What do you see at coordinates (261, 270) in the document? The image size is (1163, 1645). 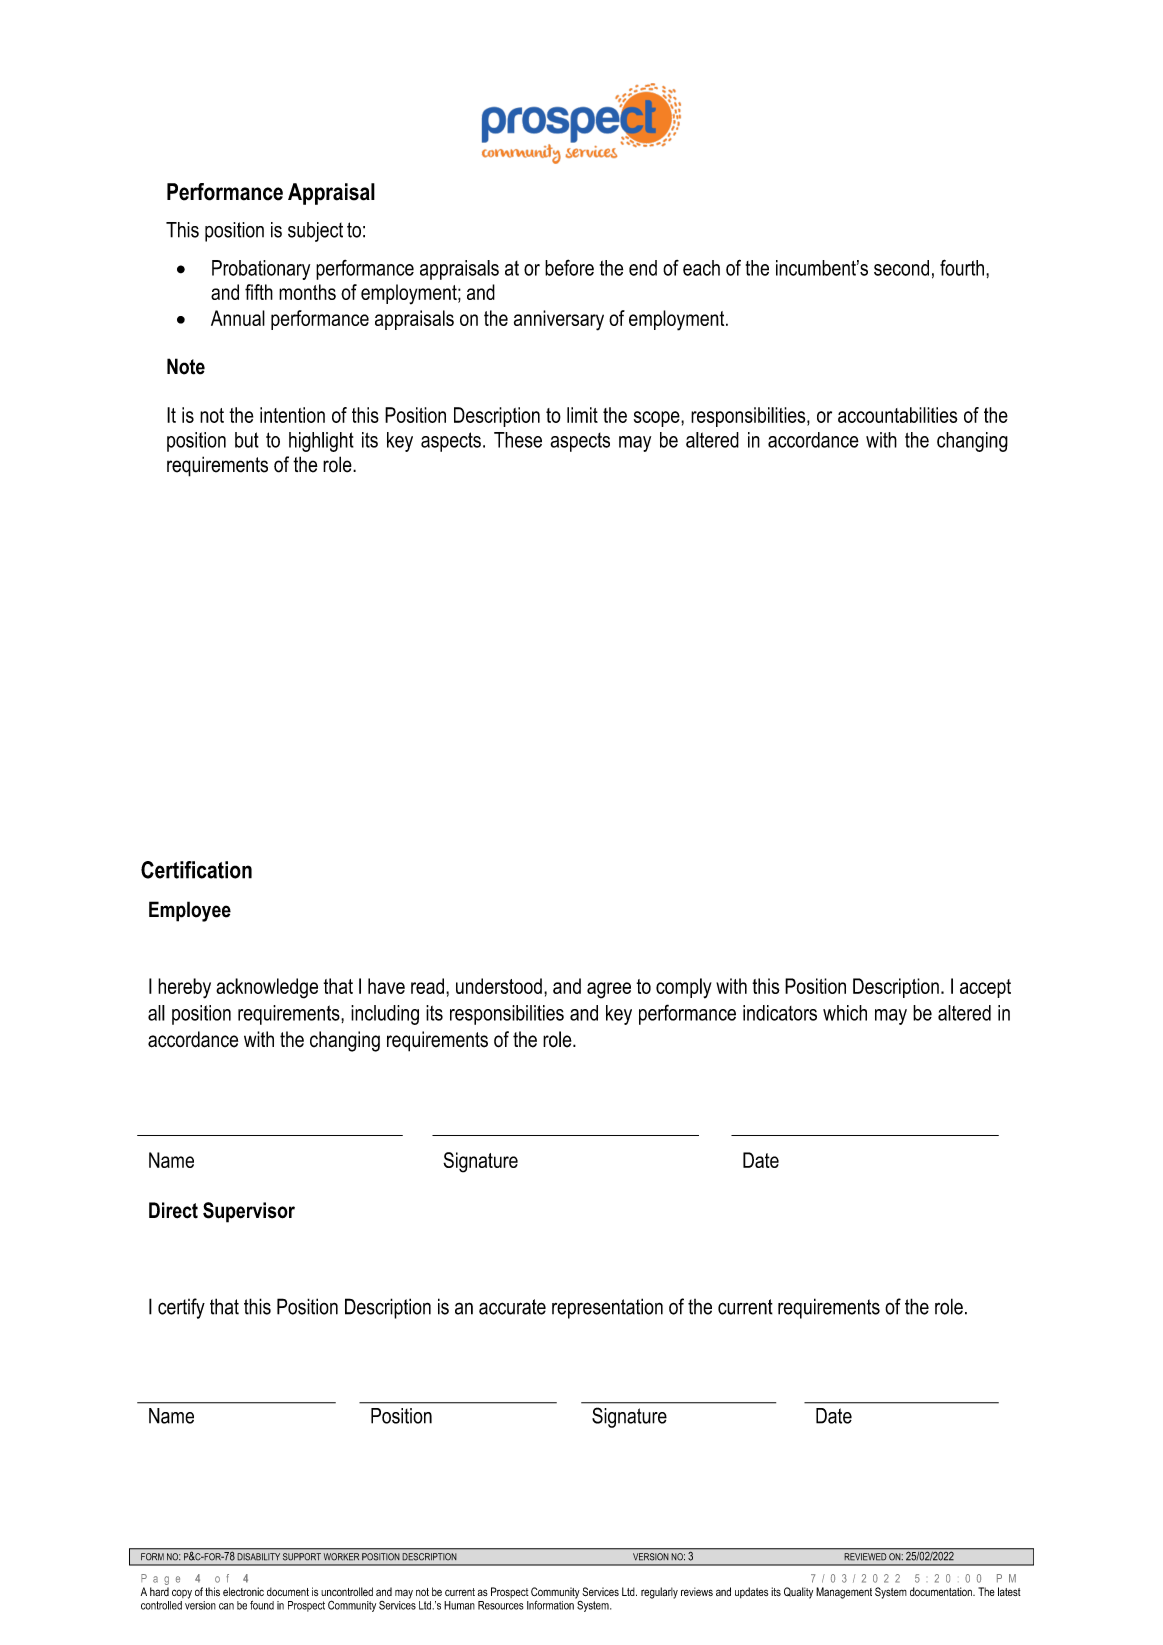 I see `Probationary` at bounding box center [261, 270].
